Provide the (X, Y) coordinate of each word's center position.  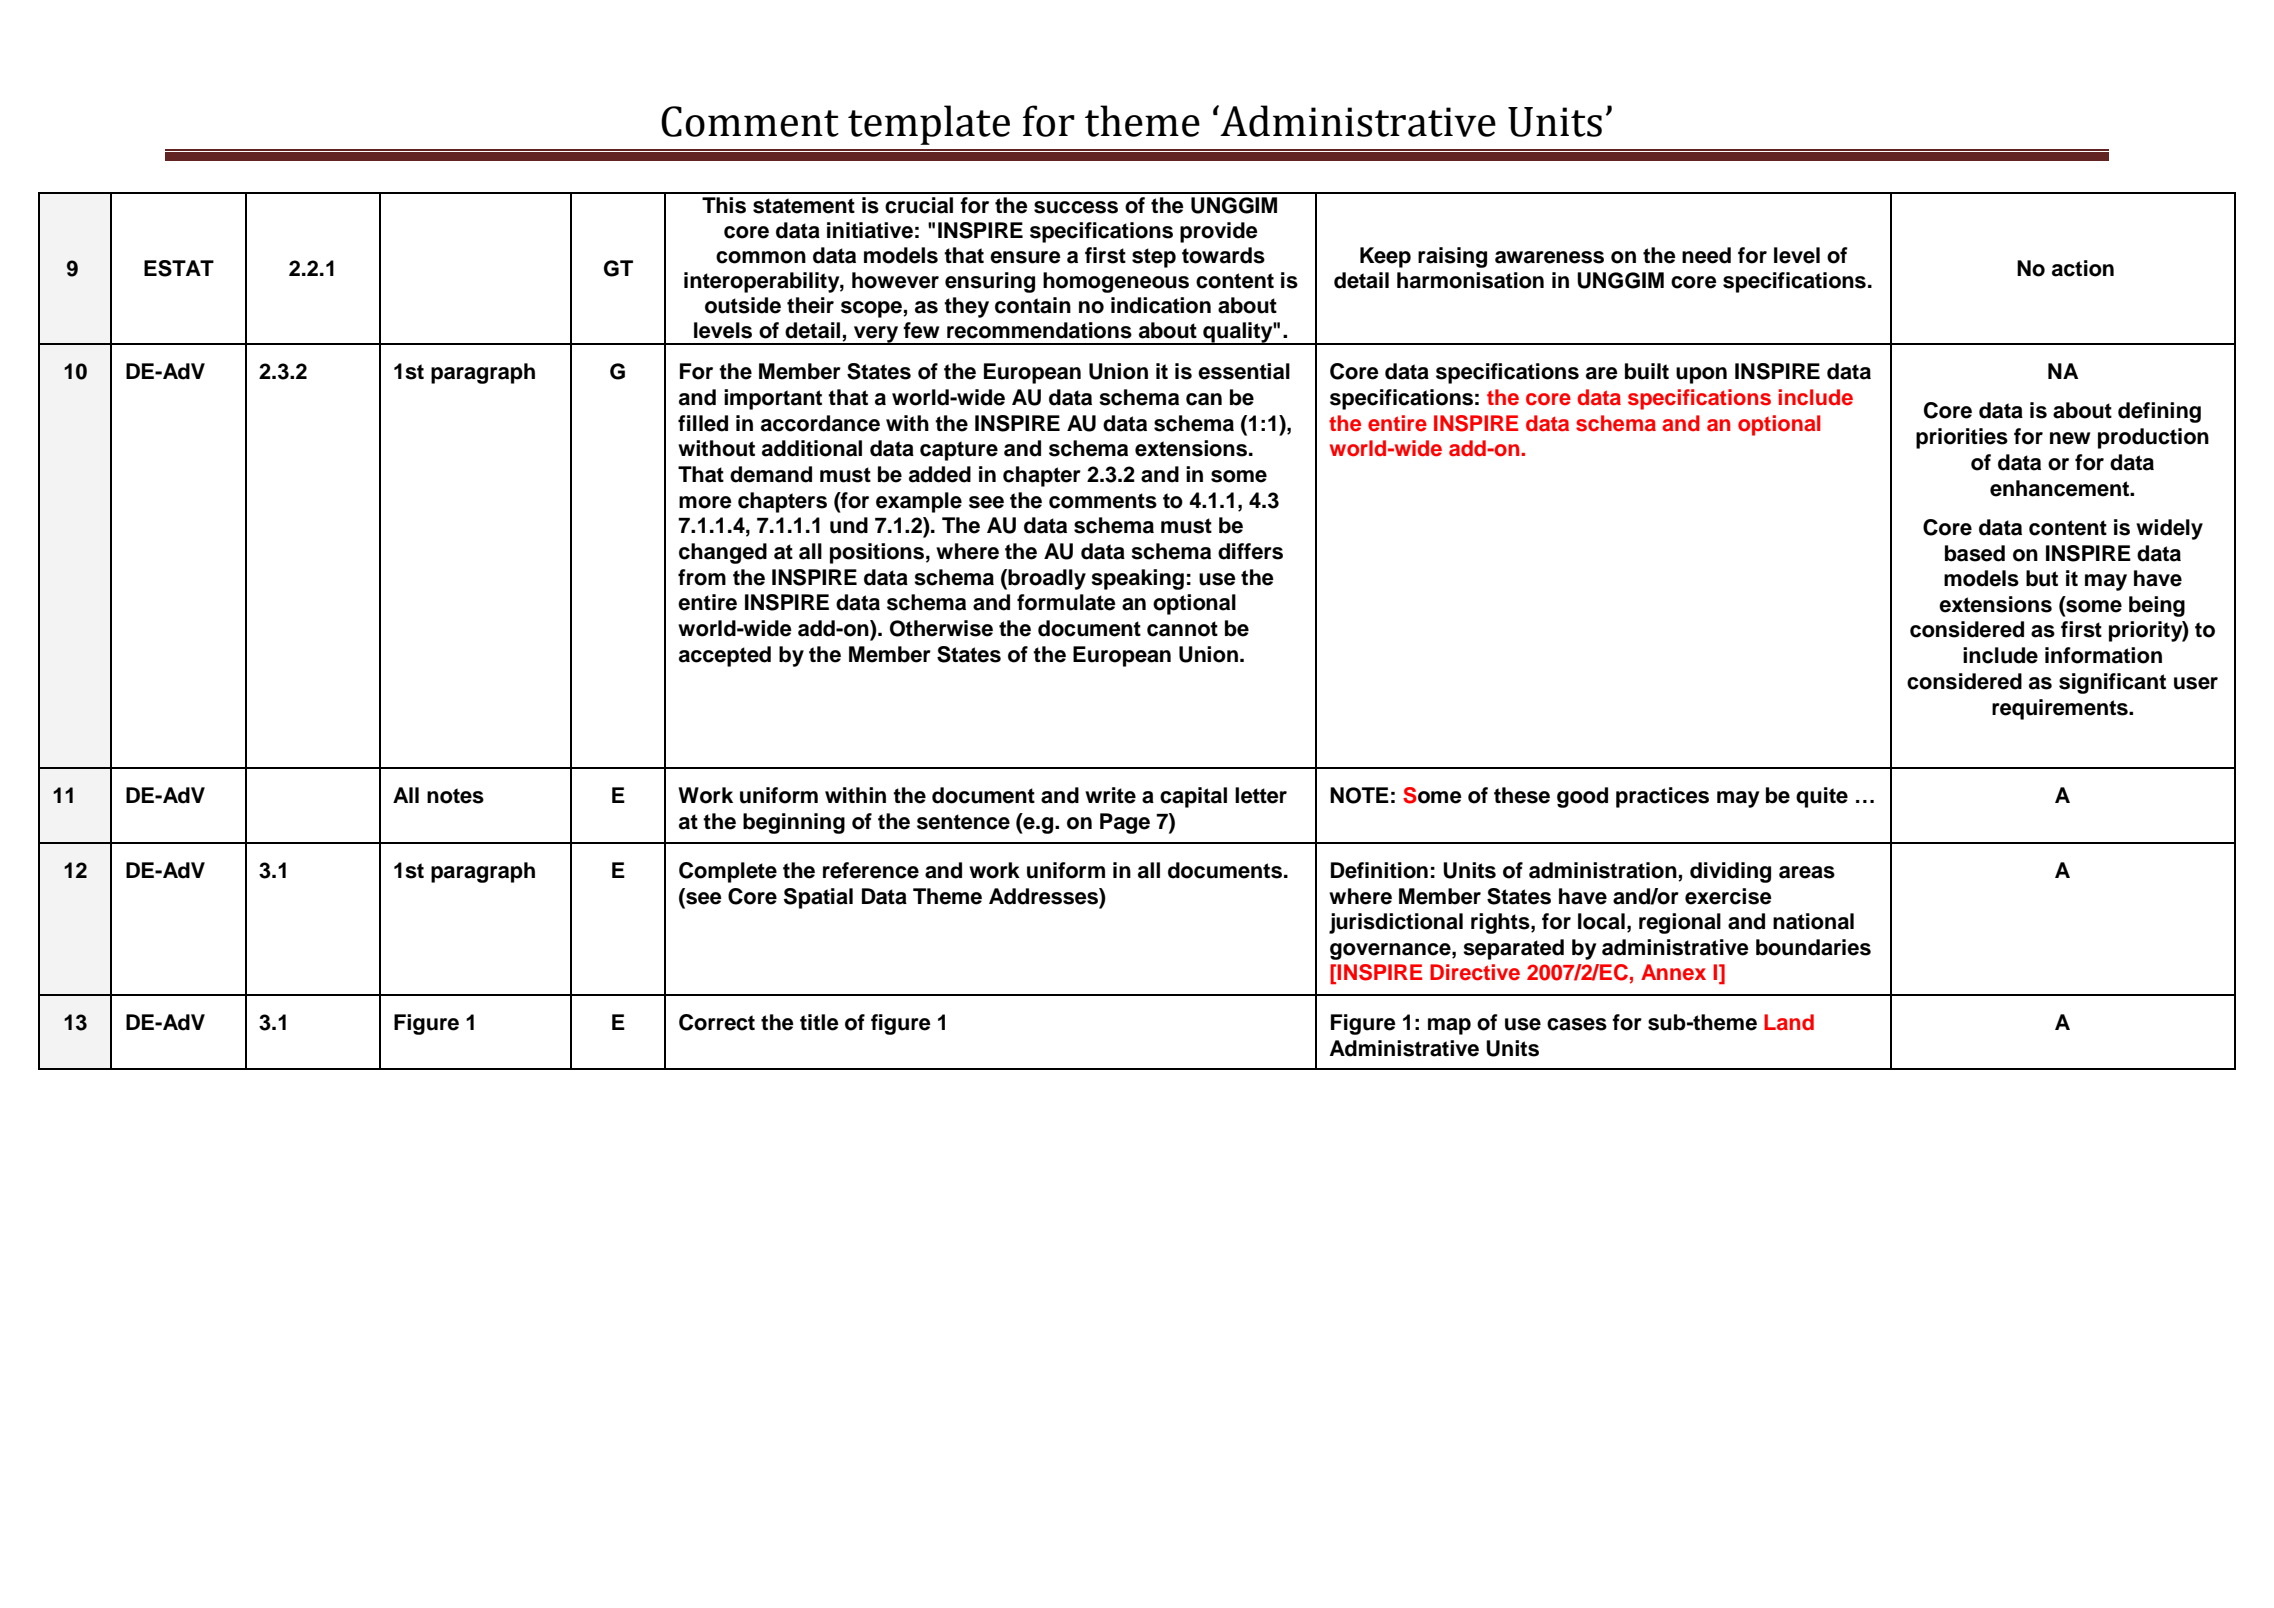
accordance (820, 423)
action (2083, 268)
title (819, 1022)
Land (1789, 1022)
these (1522, 795)
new (2070, 438)
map (1449, 1026)
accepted (725, 656)
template (929, 125)
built (1647, 371)
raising (1452, 257)
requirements (2061, 709)
